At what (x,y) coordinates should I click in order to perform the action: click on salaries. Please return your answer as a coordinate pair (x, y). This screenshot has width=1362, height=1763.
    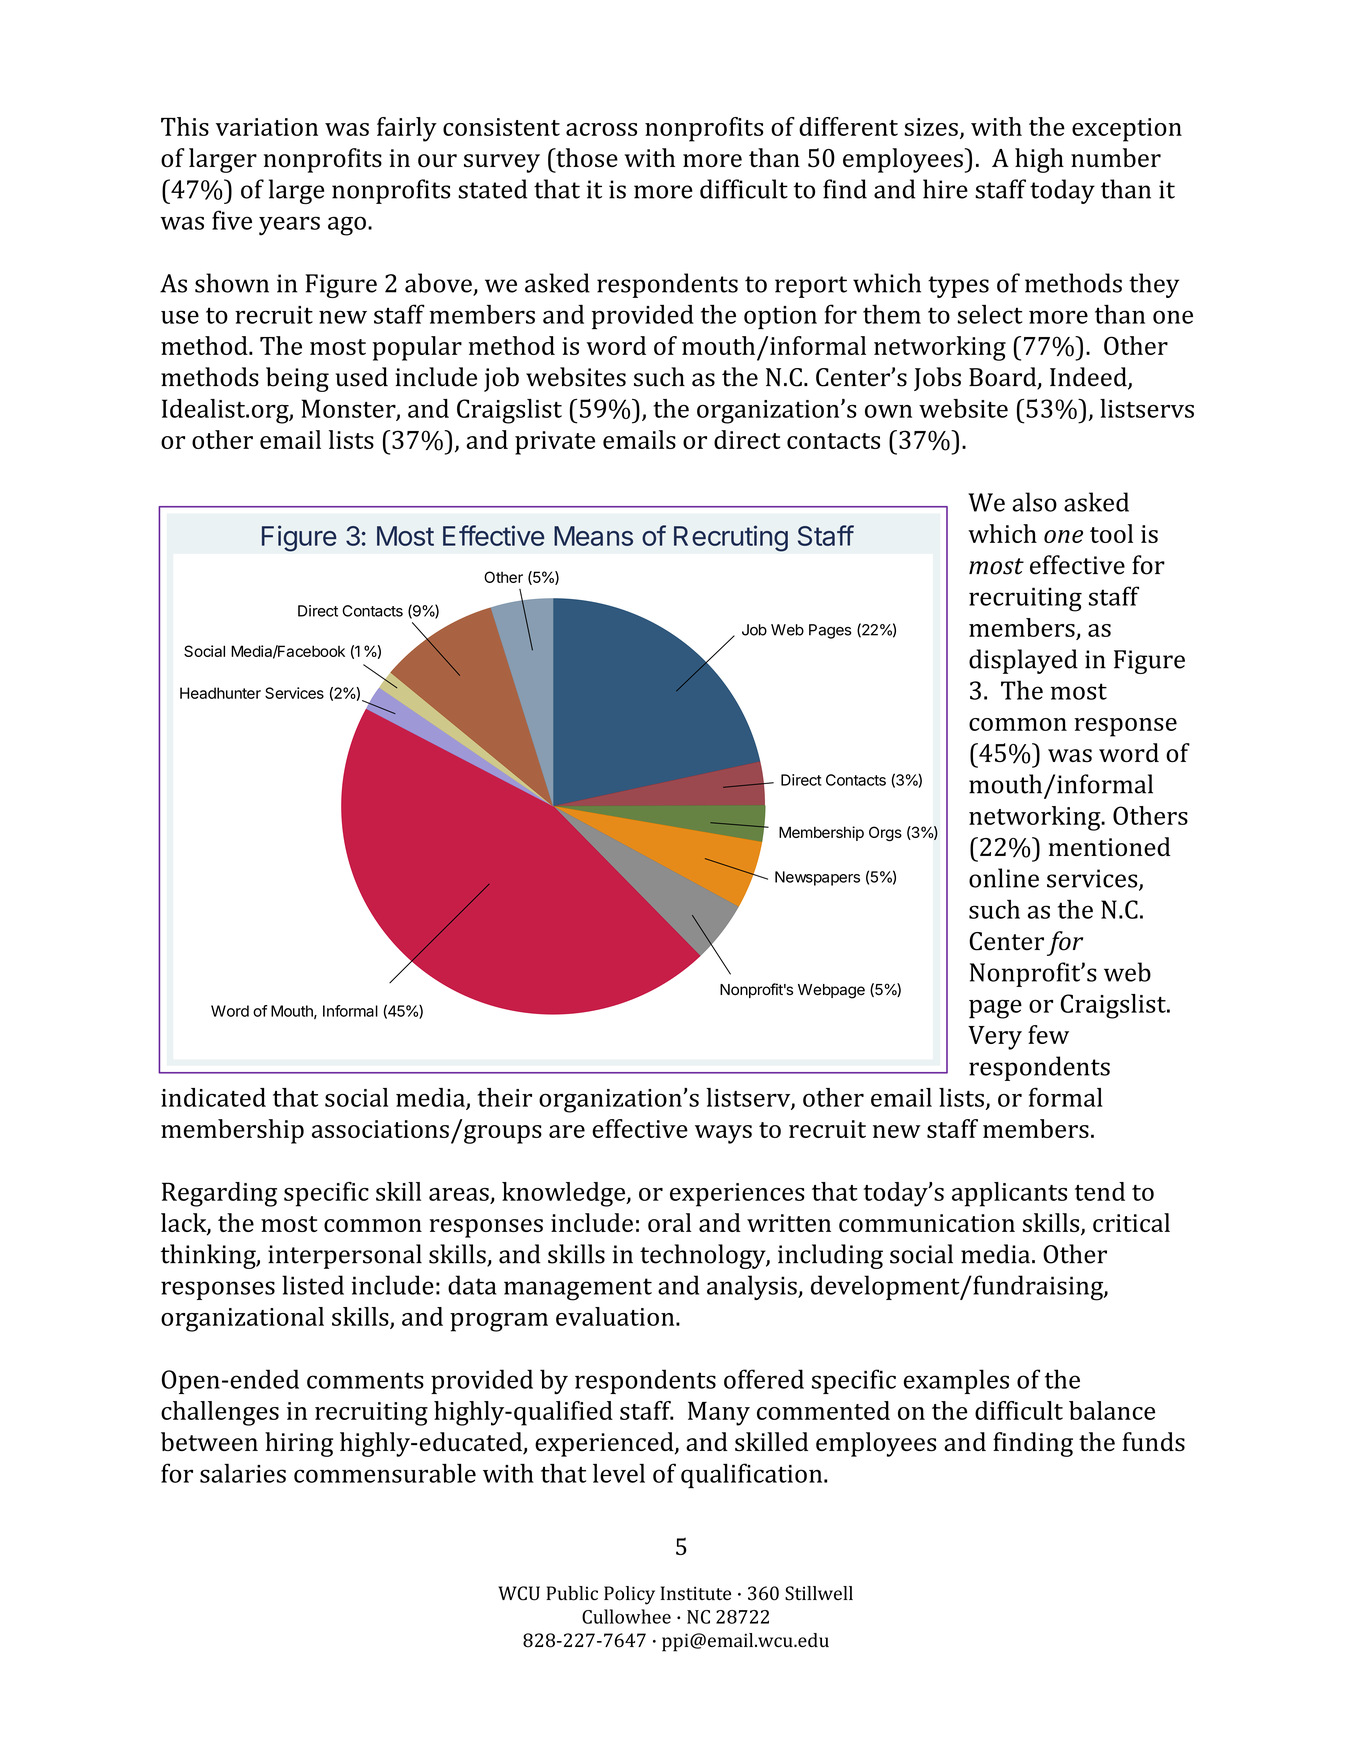
    Looking at the image, I should click on (243, 1473).
